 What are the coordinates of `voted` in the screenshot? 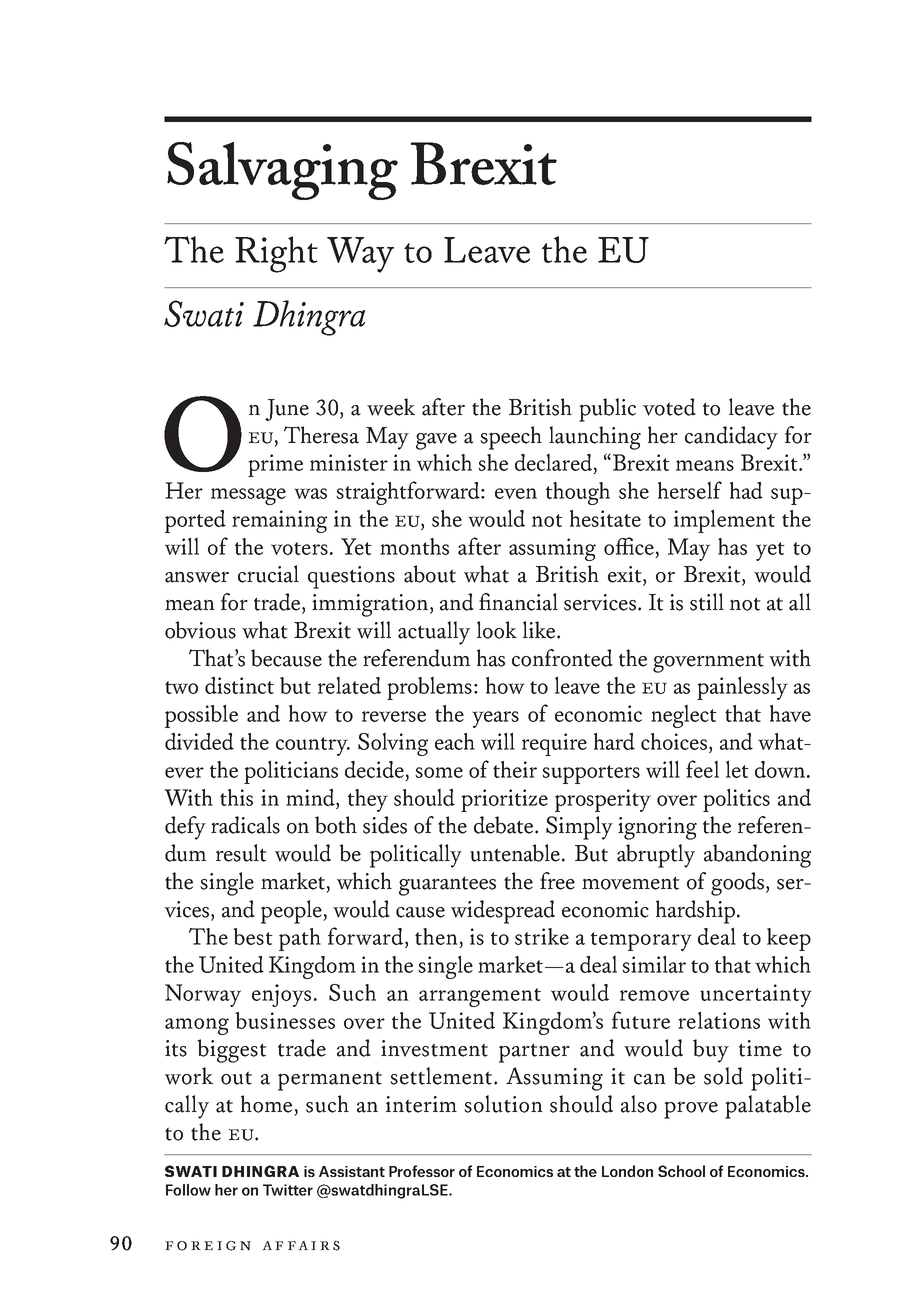 It's located at (669, 407).
